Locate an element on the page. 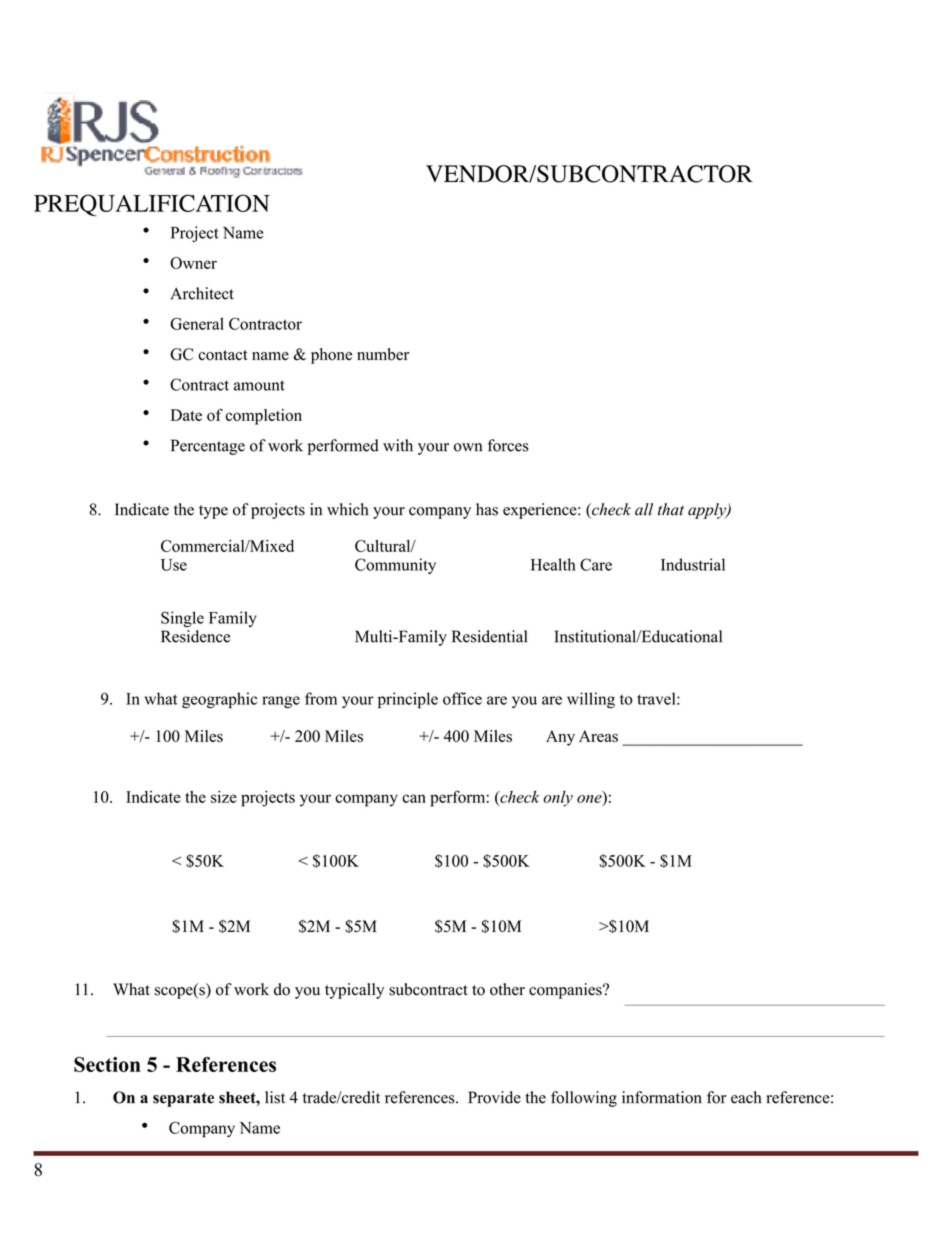  number is located at coordinates (383, 354).
